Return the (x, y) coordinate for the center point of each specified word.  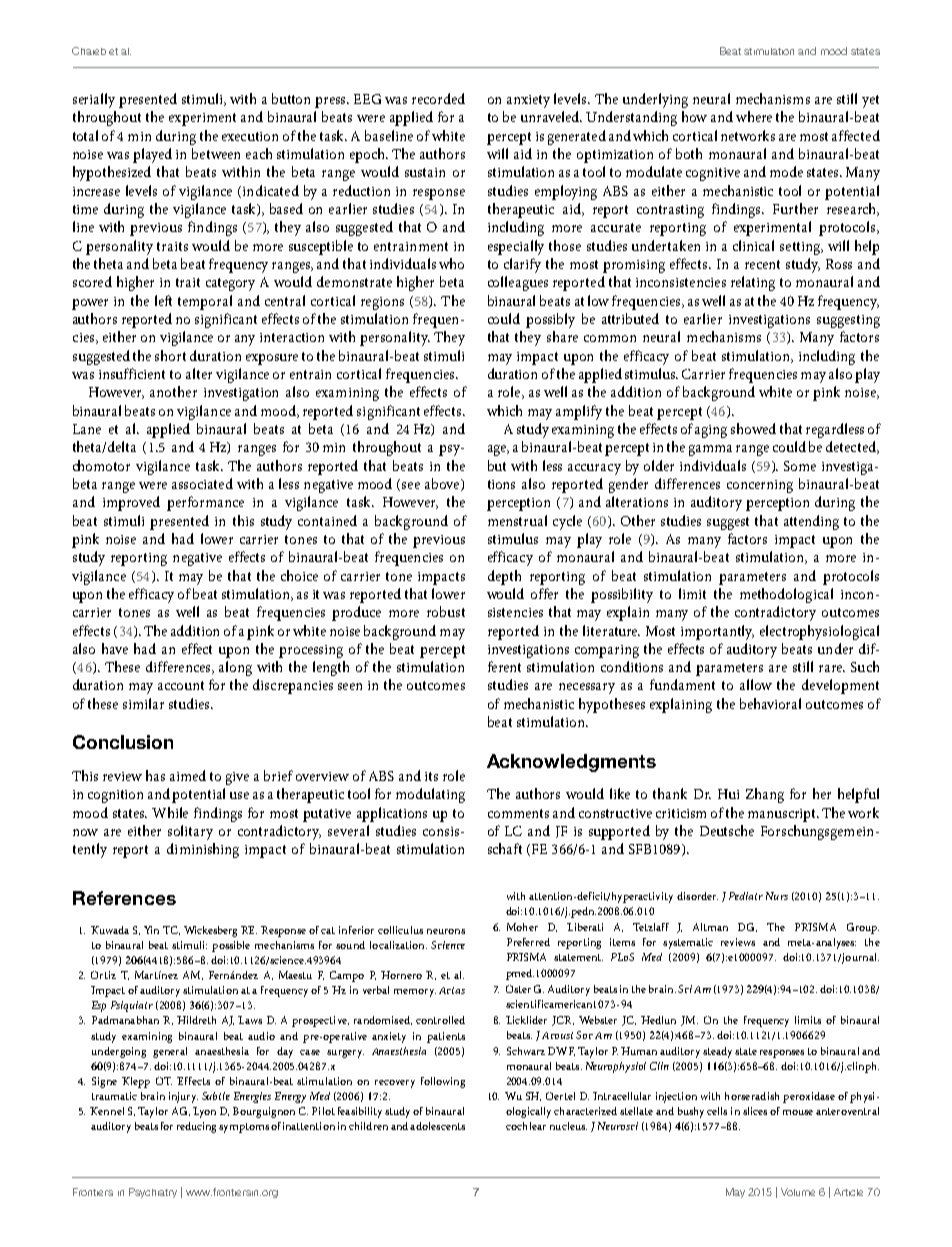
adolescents (437, 1126)
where (754, 116)
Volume (798, 1192)
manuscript (783, 815)
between (216, 153)
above (443, 484)
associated (202, 483)
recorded (438, 98)
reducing (198, 1127)
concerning (760, 486)
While (170, 812)
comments (518, 813)
